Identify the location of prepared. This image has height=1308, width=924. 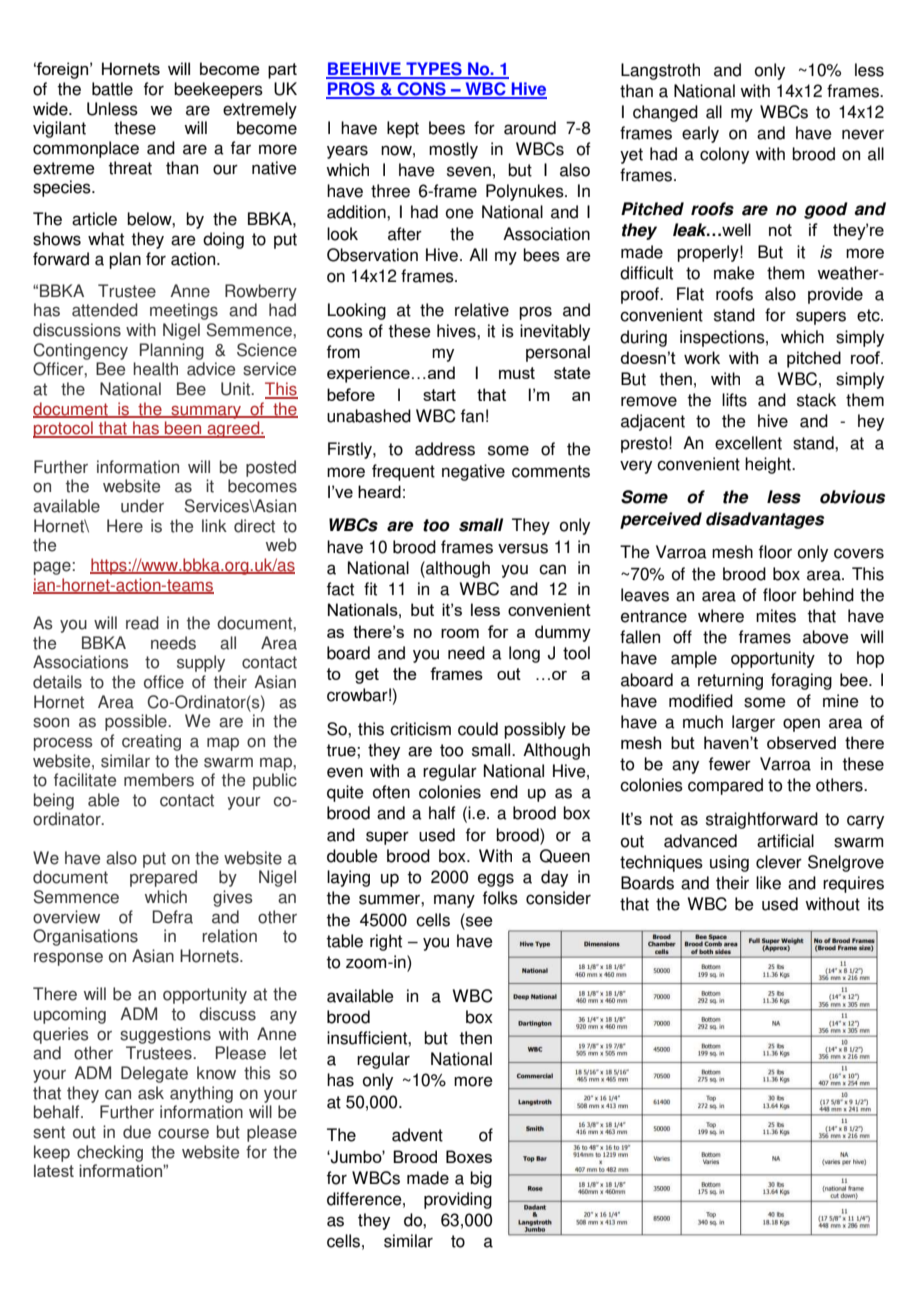
(163, 878).
